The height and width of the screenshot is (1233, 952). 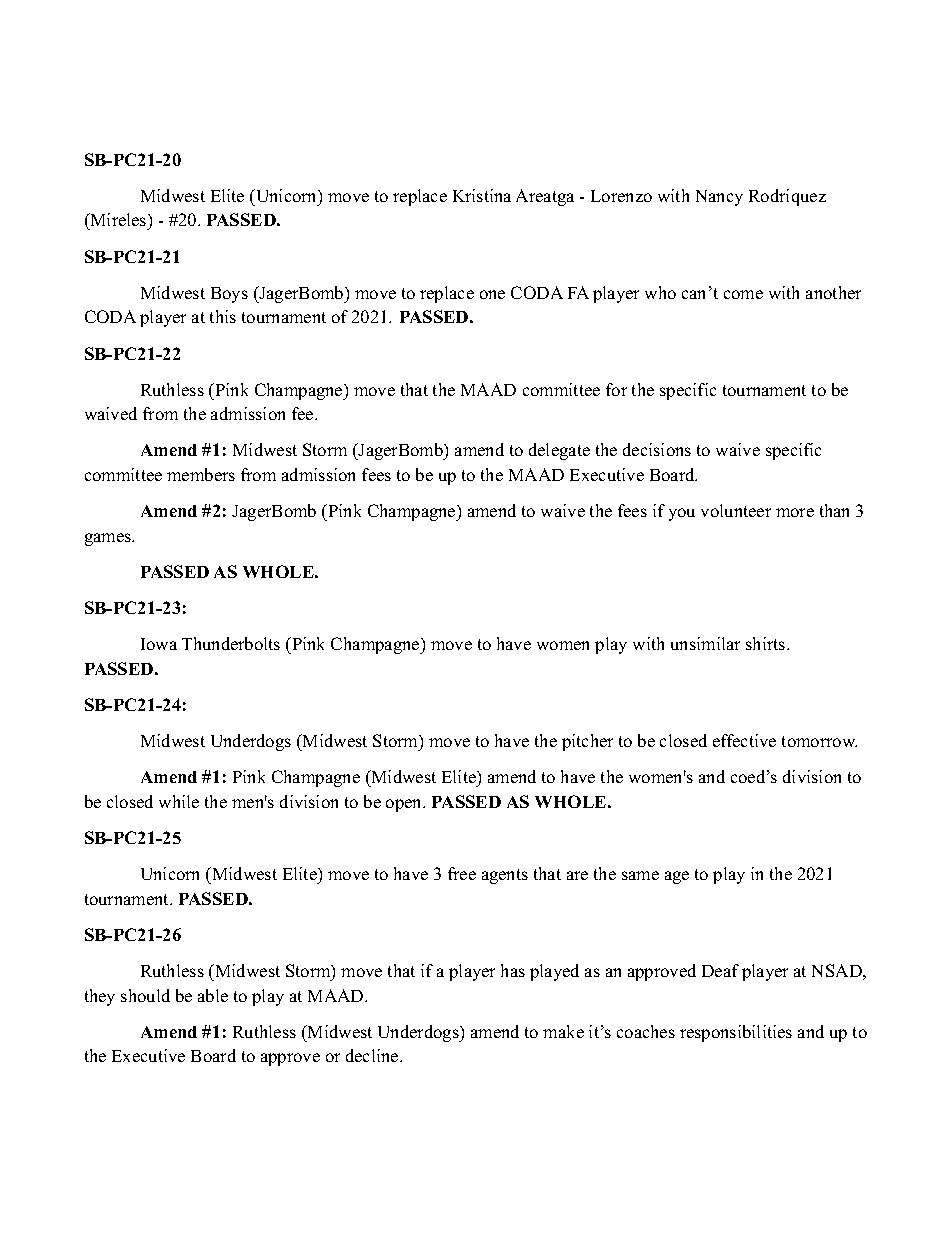 What do you see at coordinates (719, 198) in the screenshot?
I see `Nancy` at bounding box center [719, 198].
